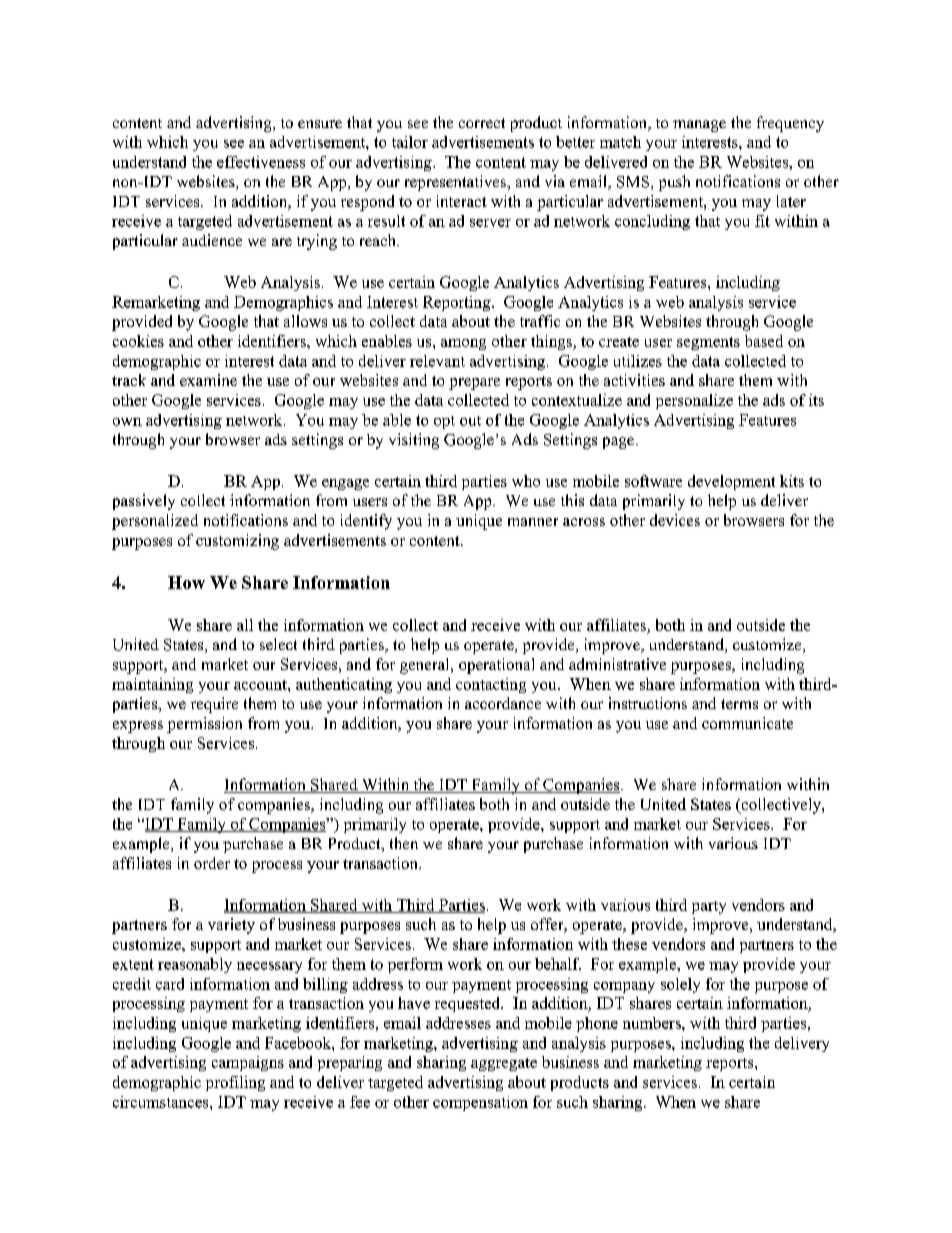 The height and width of the screenshot is (1233, 952). I want to click on profiling, so click(235, 1083).
